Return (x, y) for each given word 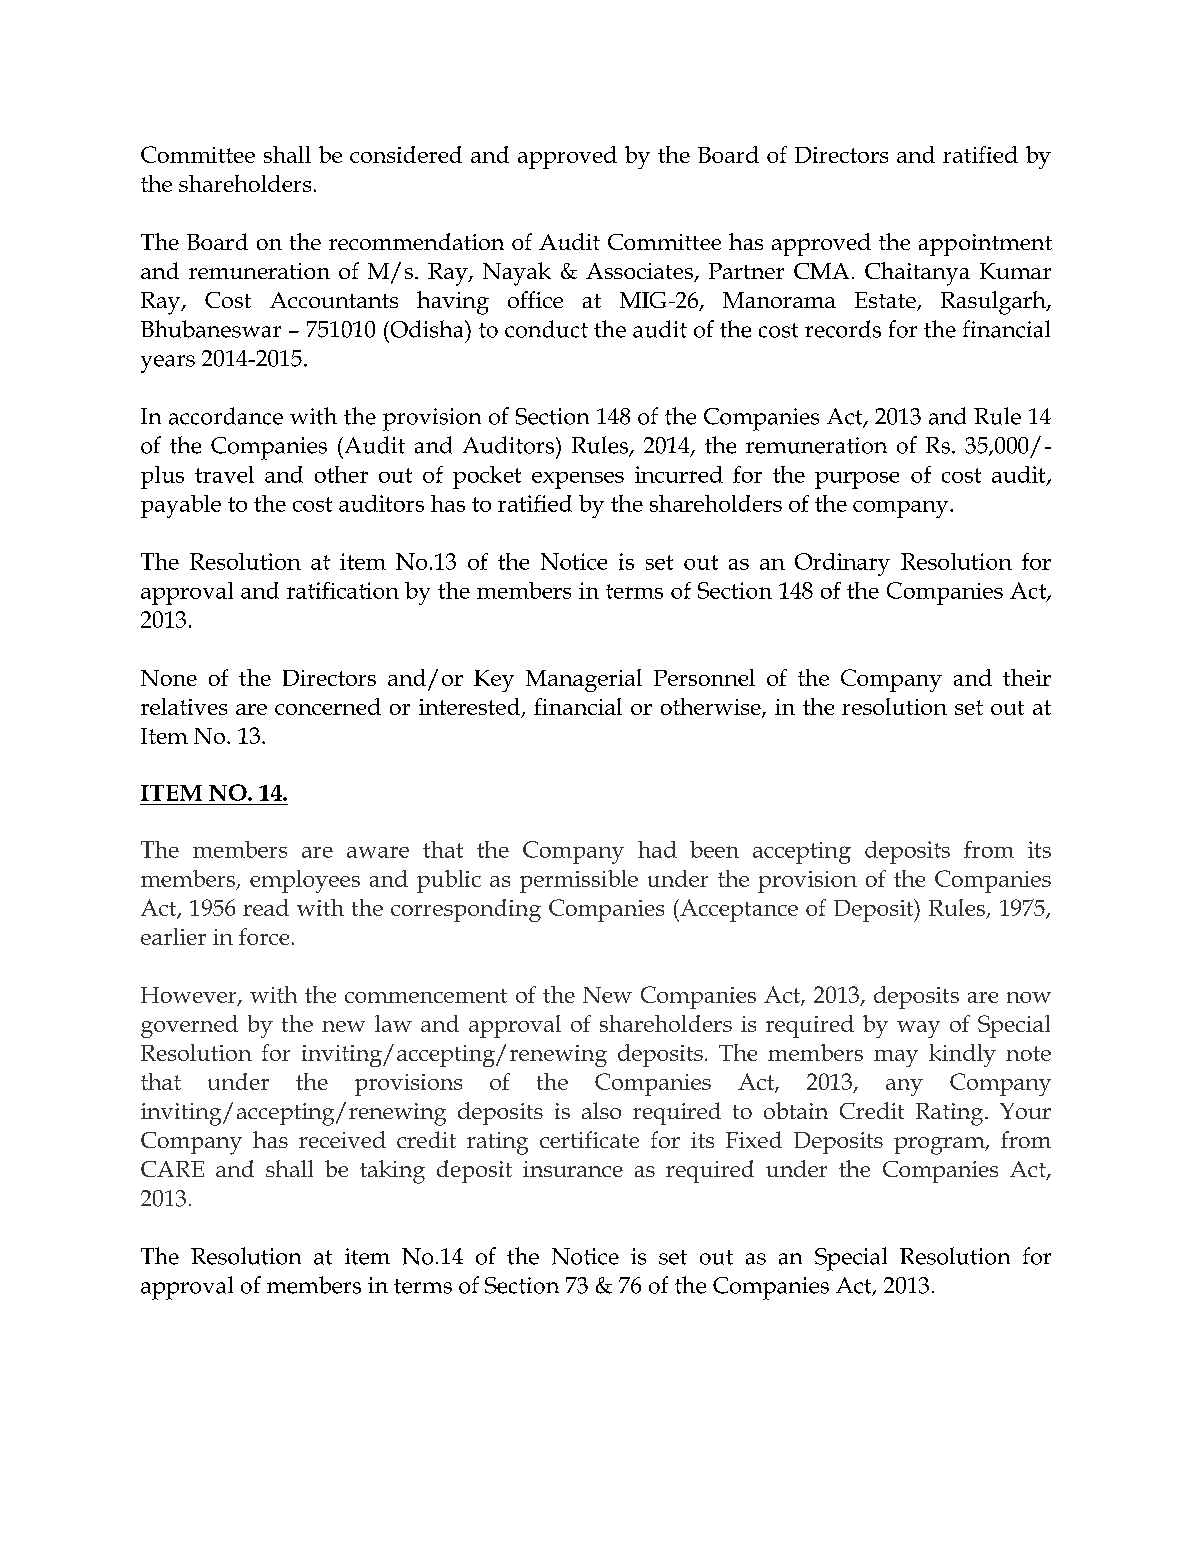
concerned (328, 706)
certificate (589, 1139)
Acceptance (738, 910)
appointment (985, 245)
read (266, 907)
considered (406, 154)
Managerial (584, 680)
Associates (640, 272)
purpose (857, 480)
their (1027, 677)
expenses (578, 480)
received (342, 1139)
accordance (226, 416)
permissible (579, 881)
